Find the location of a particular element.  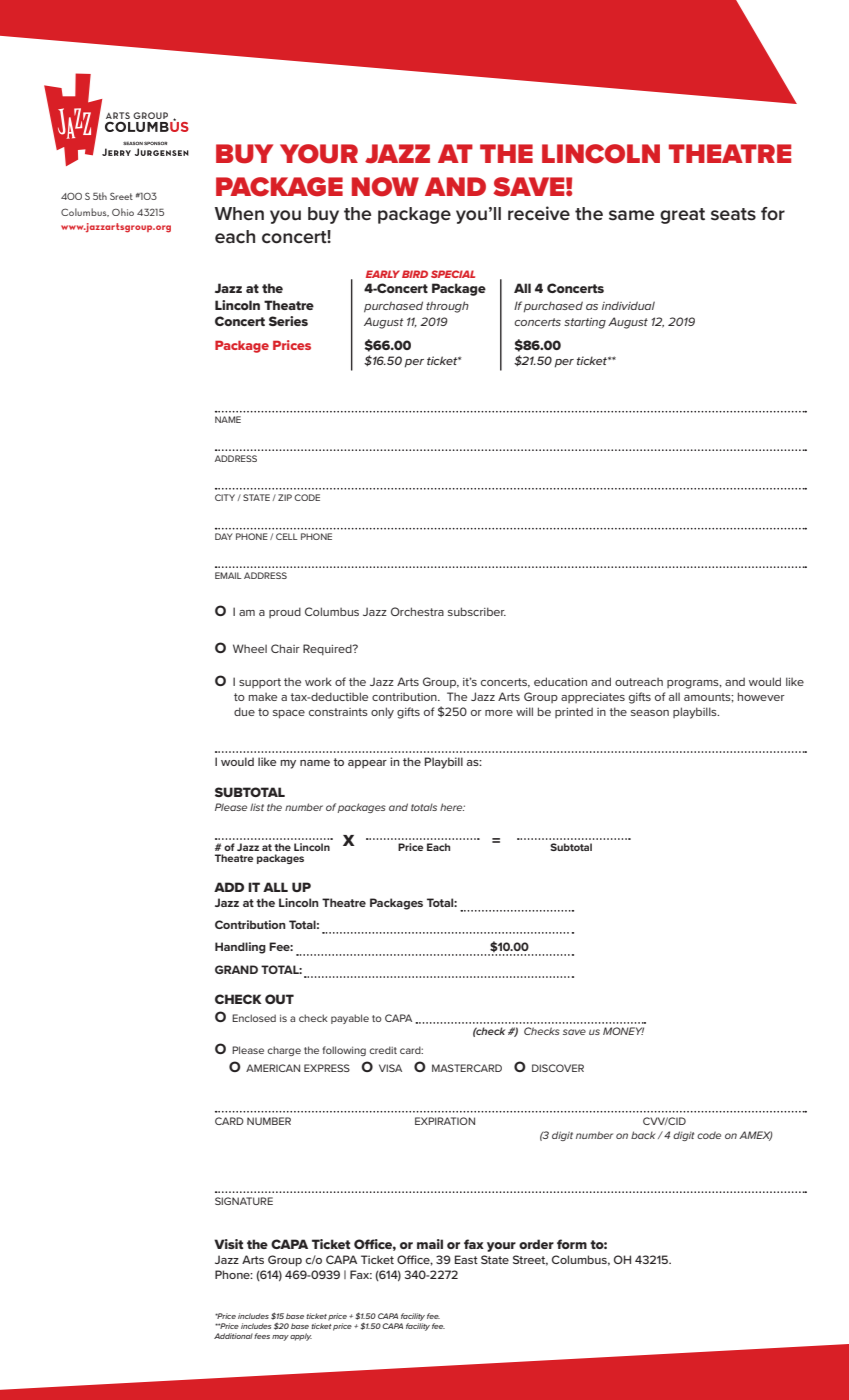

Additional is located at coordinates (233, 1336).
